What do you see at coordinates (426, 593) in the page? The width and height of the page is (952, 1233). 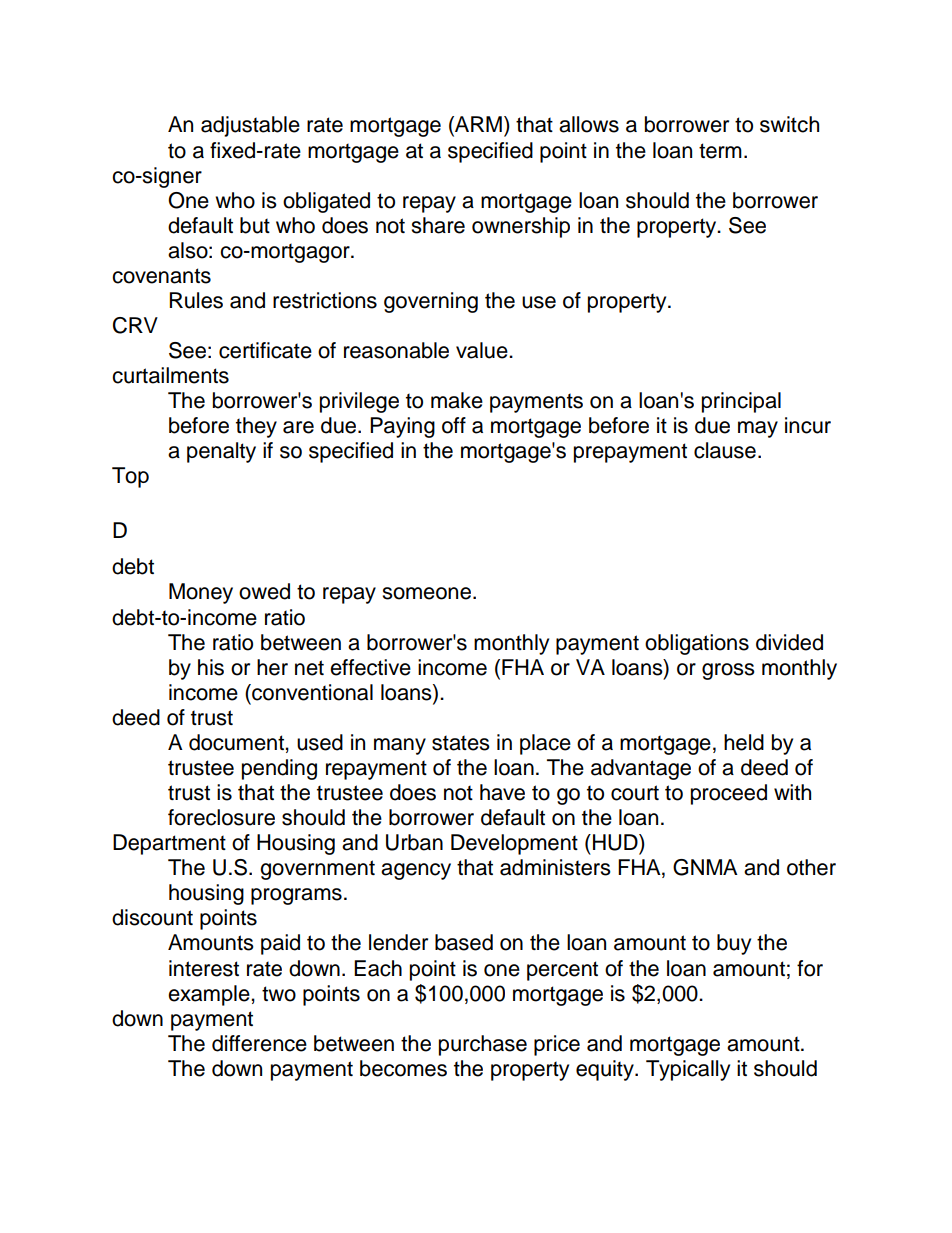 I see `someone` at bounding box center [426, 593].
